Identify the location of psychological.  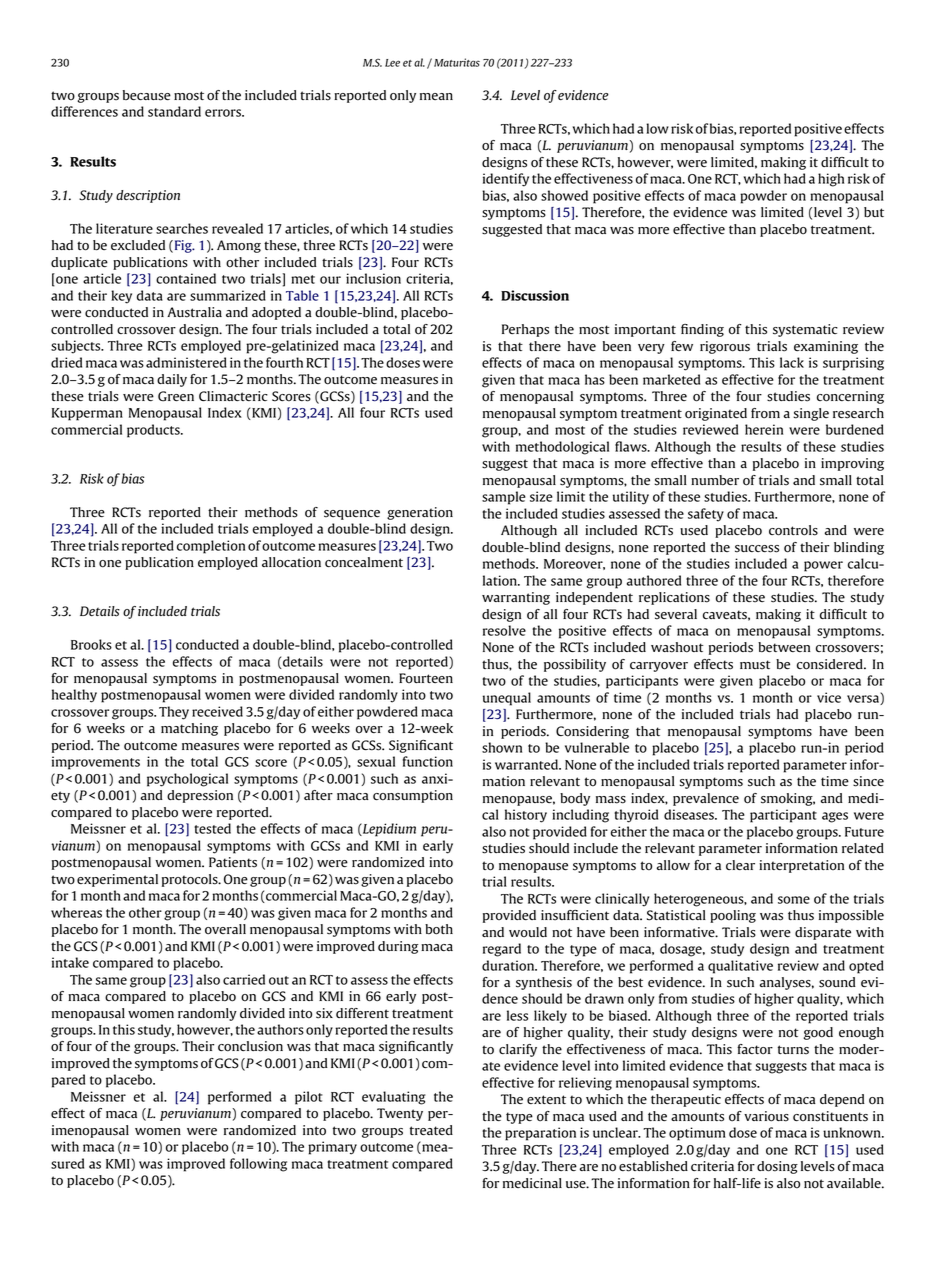
(187, 780).
